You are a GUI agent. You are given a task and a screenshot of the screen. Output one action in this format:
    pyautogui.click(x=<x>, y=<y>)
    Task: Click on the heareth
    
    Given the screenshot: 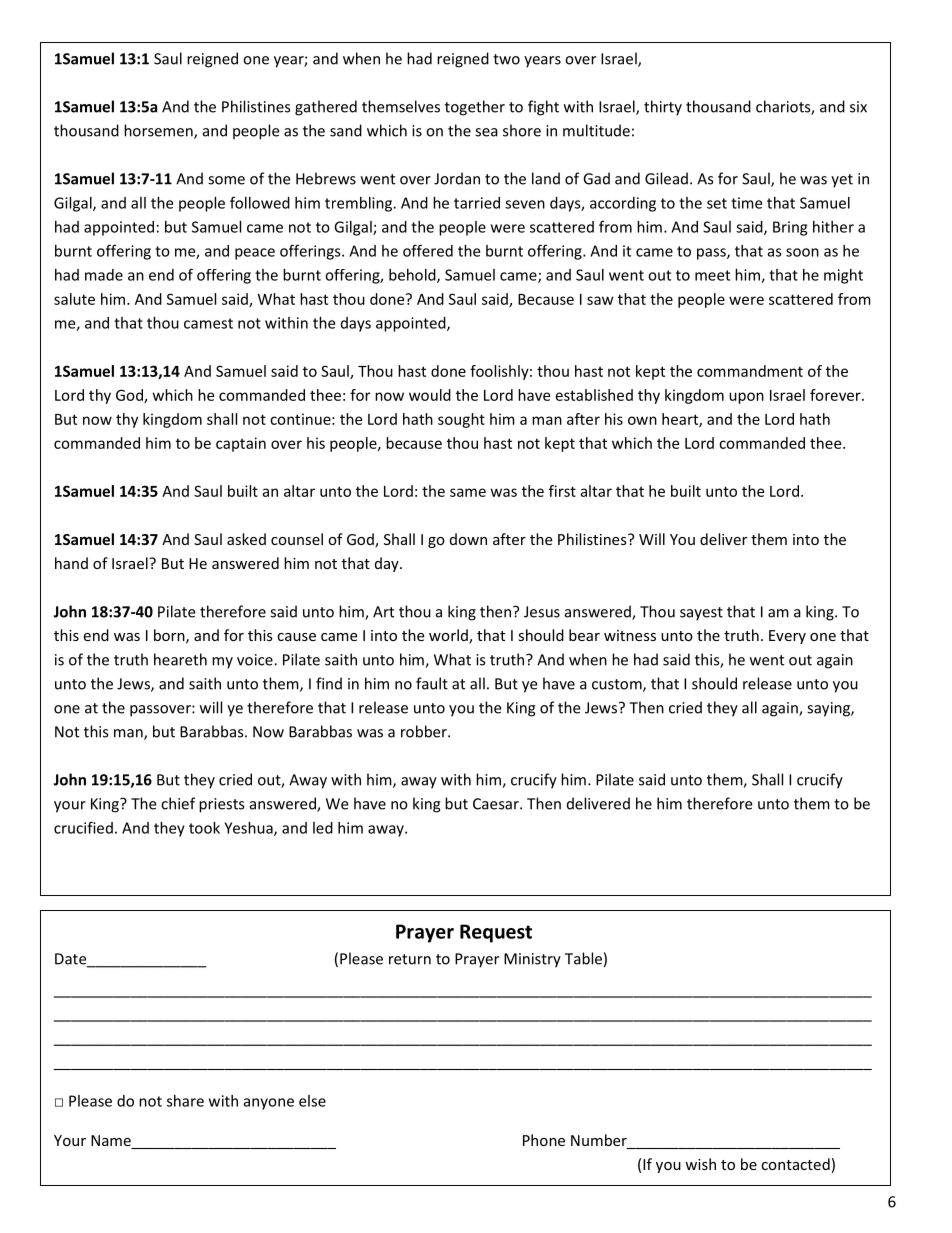 What is the action you would take?
    pyautogui.click(x=180, y=659)
